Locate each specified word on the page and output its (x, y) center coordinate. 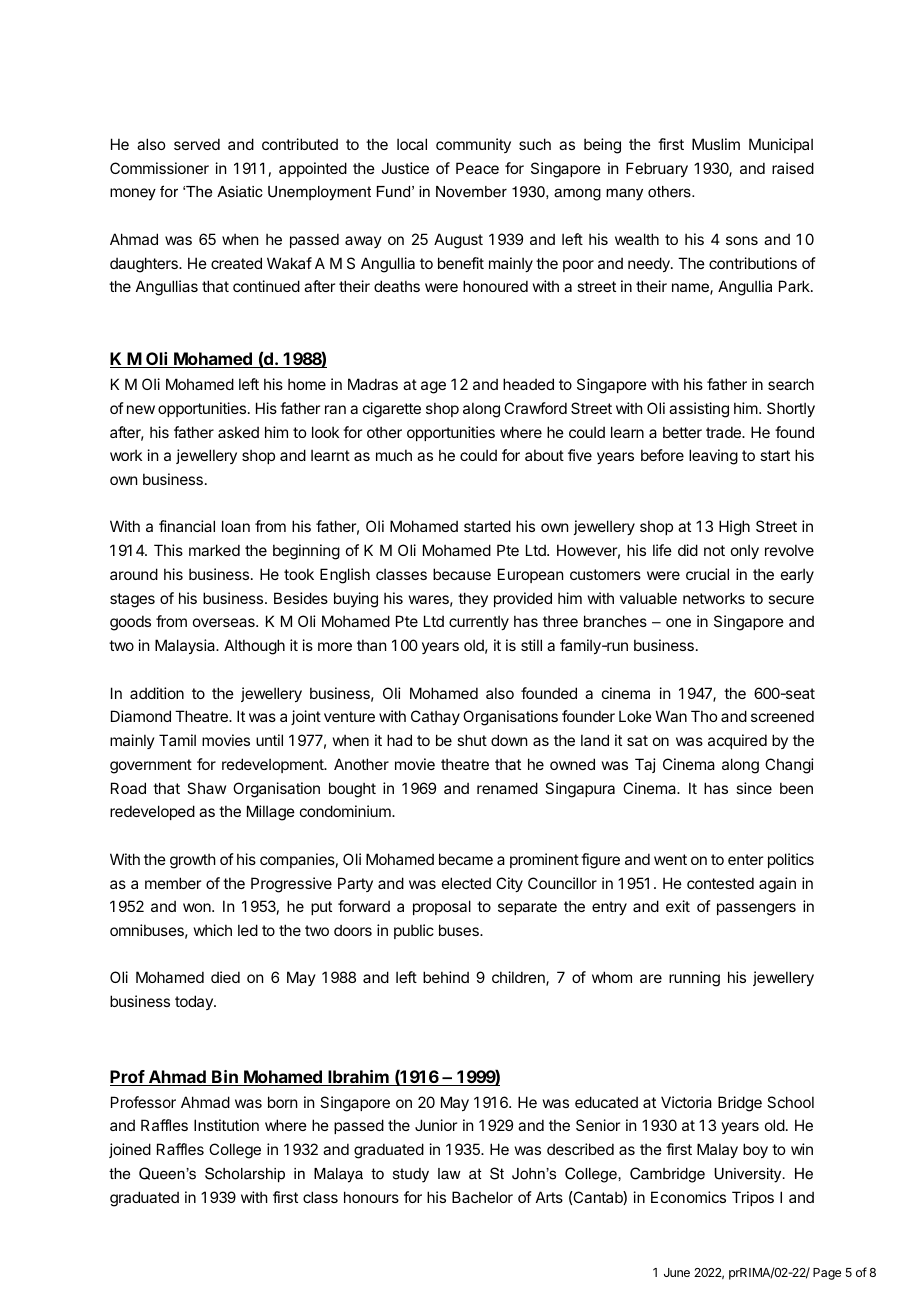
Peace (477, 168)
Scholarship (245, 1175)
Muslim (716, 144)
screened (782, 716)
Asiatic (240, 192)
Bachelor (482, 1197)
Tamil (177, 740)
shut (472, 740)
